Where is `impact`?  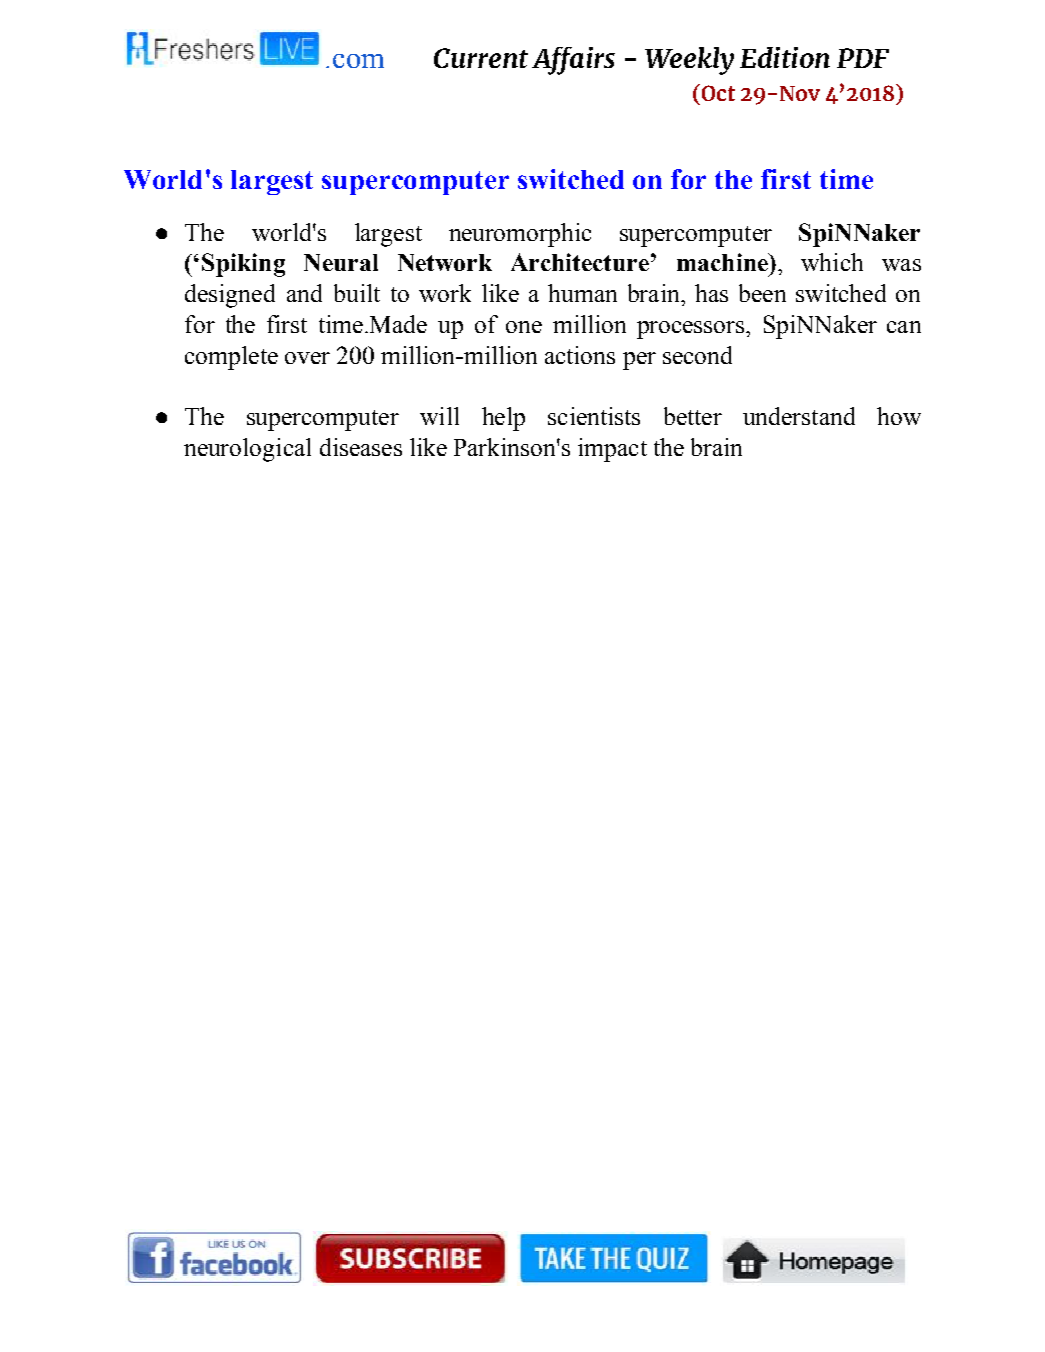
impact is located at coordinates (612, 450).
